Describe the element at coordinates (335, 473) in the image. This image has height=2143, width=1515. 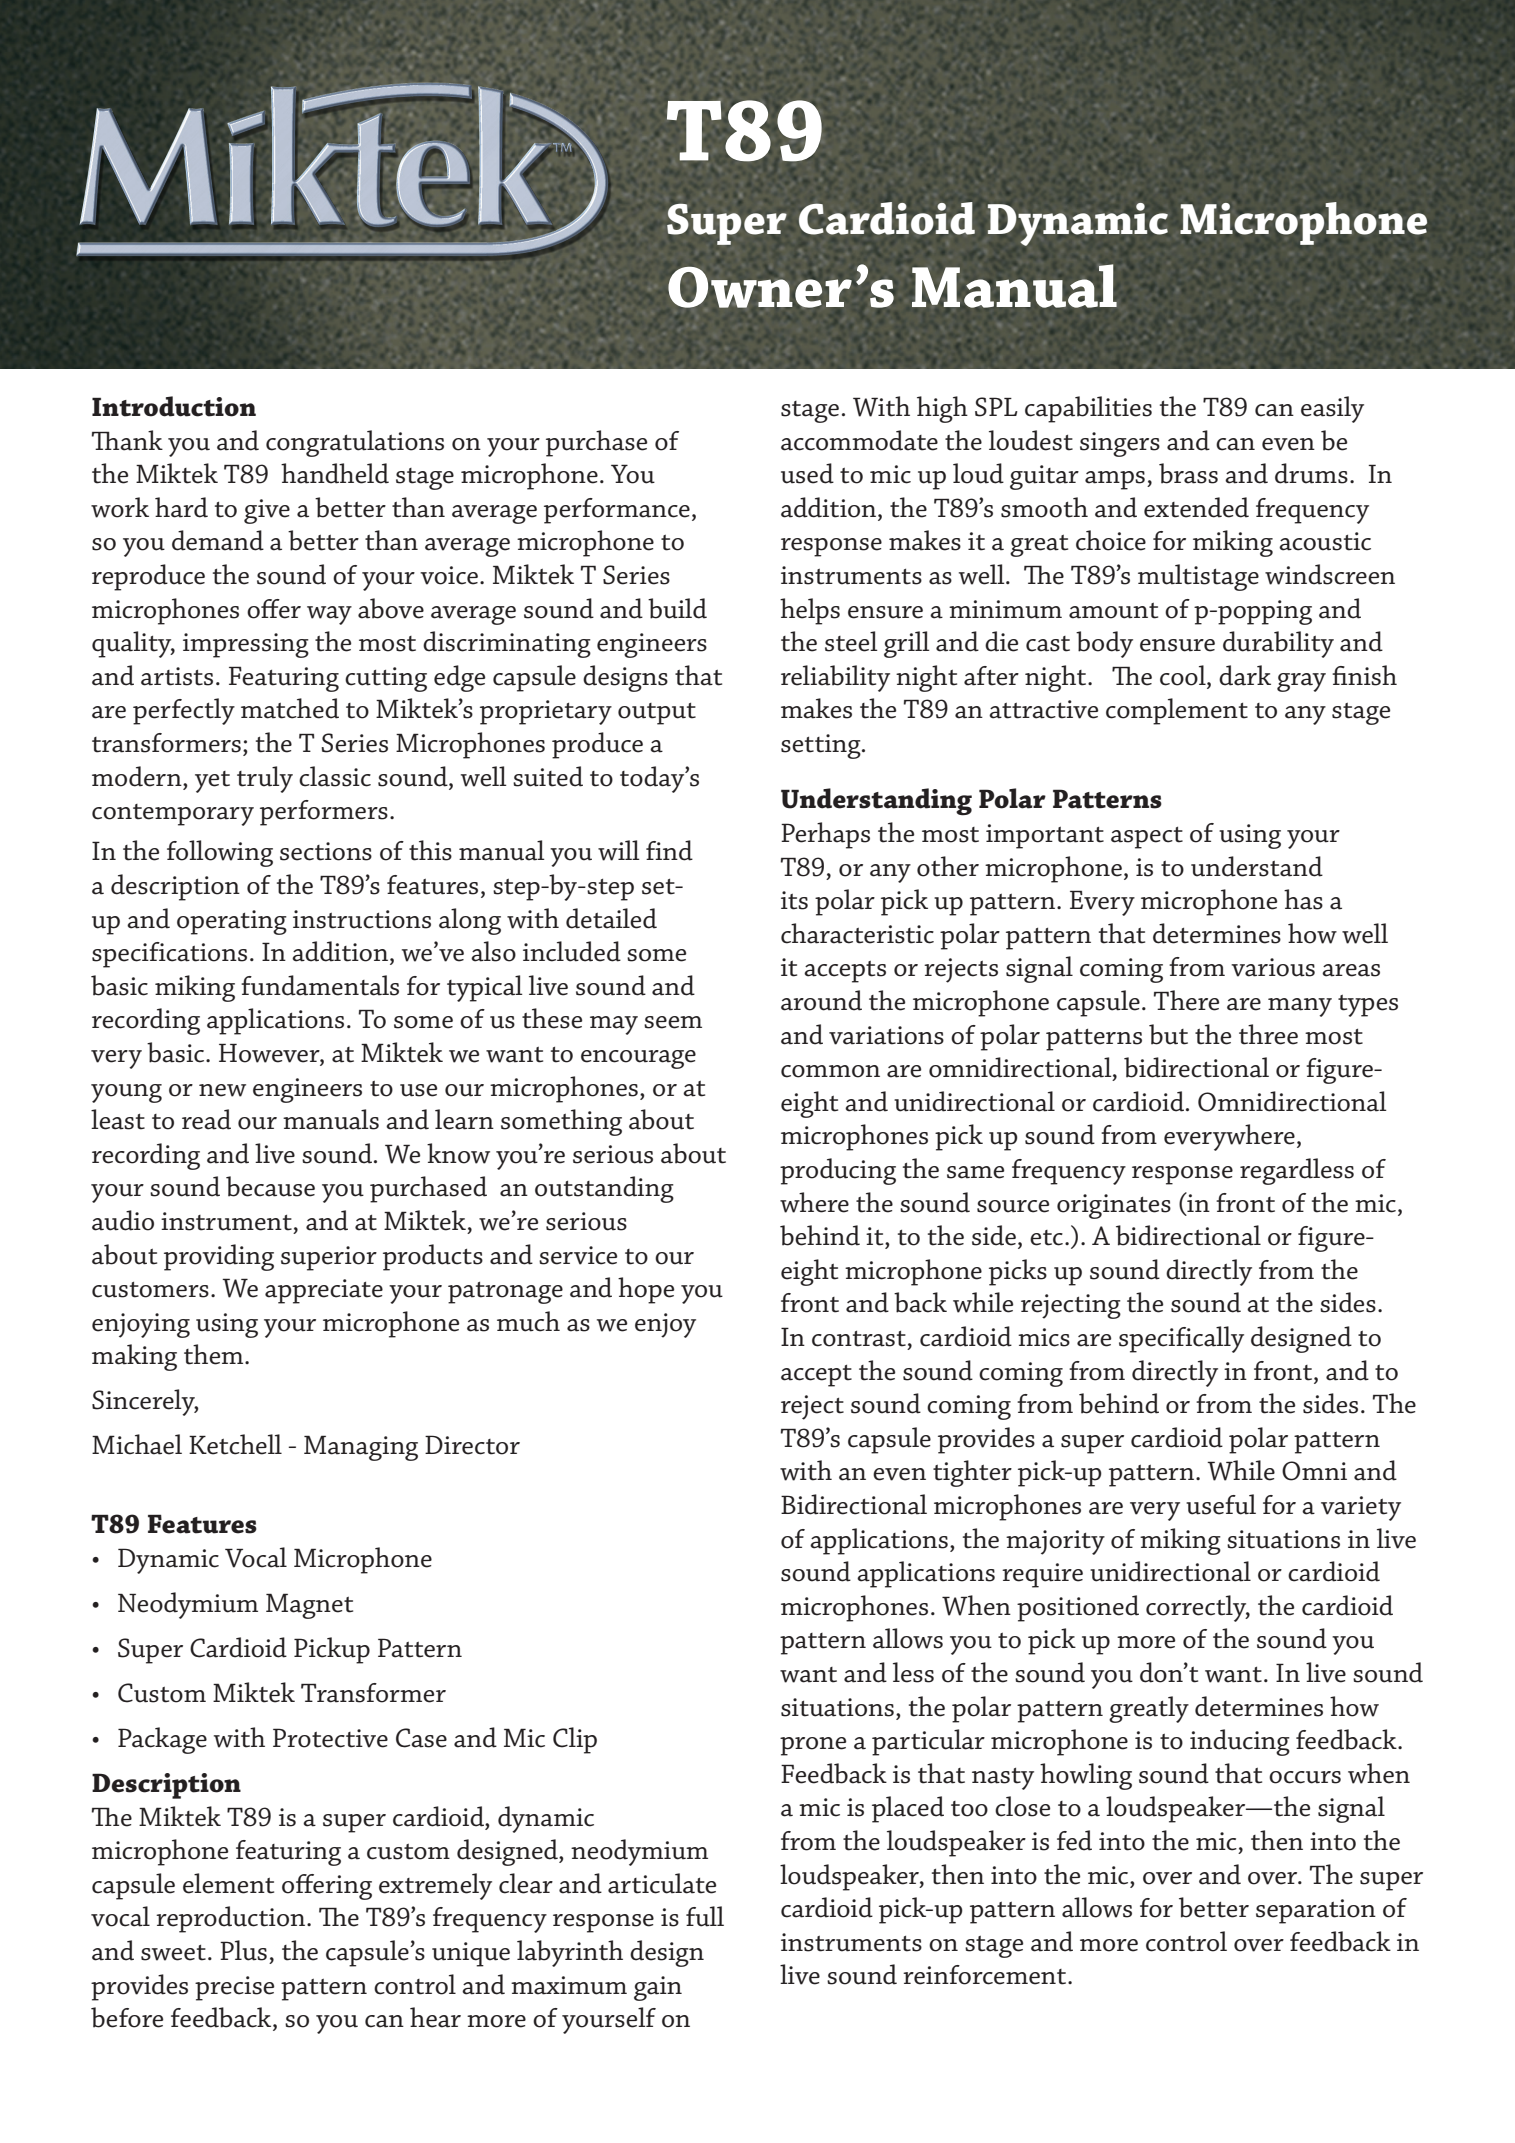
I see `handheld` at that location.
